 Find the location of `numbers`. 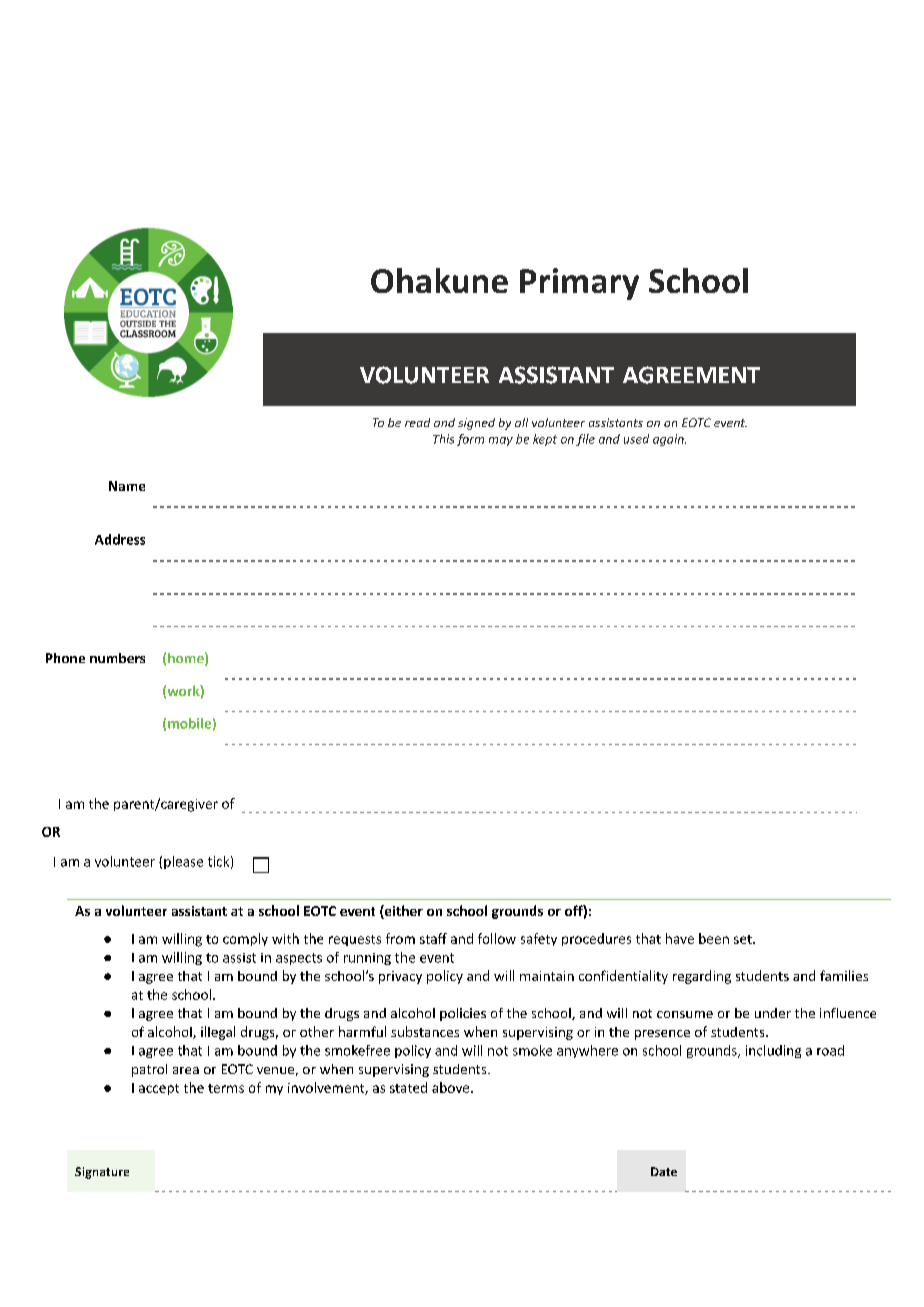

numbers is located at coordinates (117, 658).
